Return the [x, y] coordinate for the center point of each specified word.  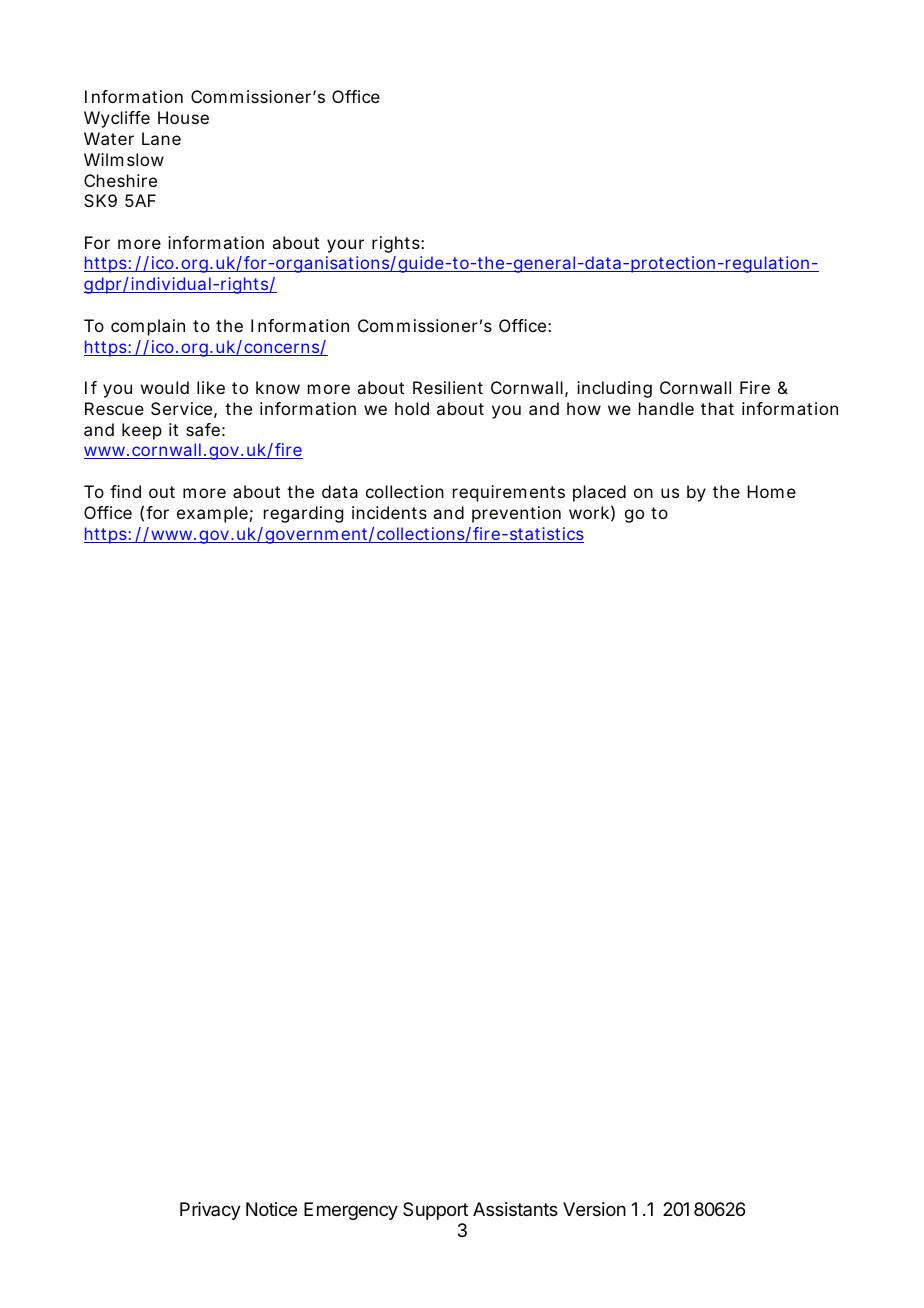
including [614, 389]
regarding [303, 514]
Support [435, 1211]
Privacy [210, 1211]
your [345, 246]
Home [771, 491]
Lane [161, 138]
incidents [389, 512]
